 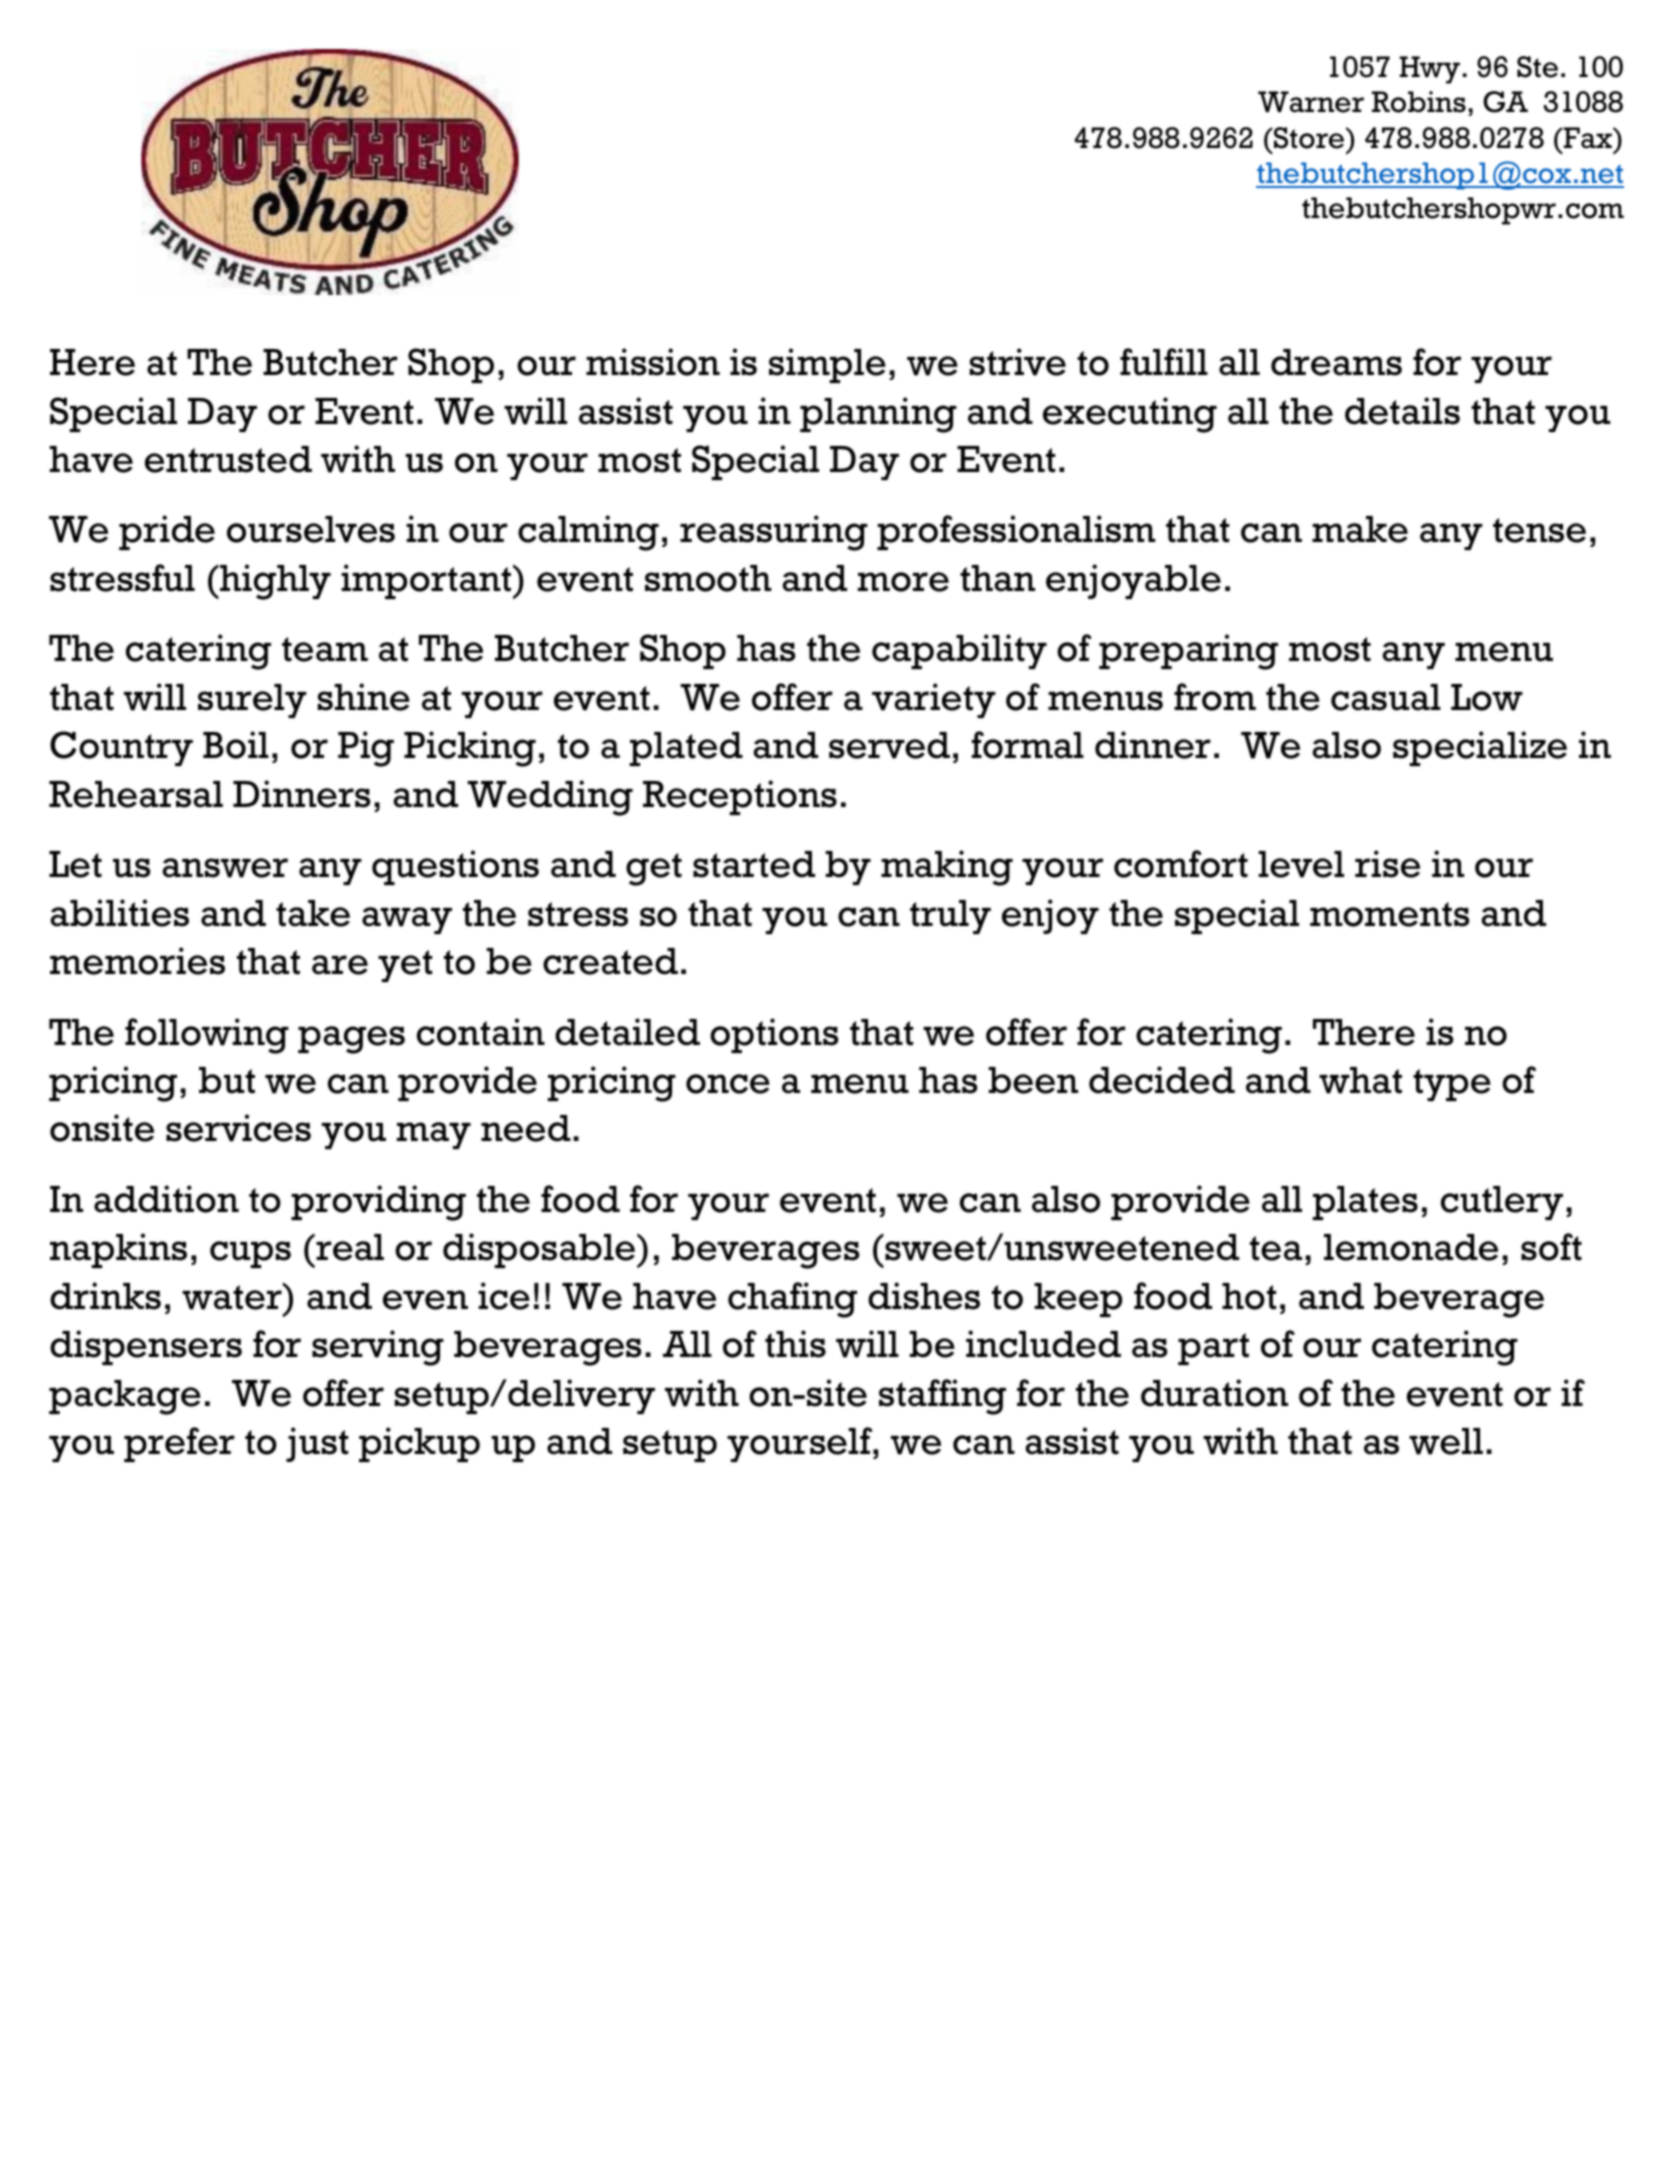 I want to click on details, so click(x=1402, y=411).
